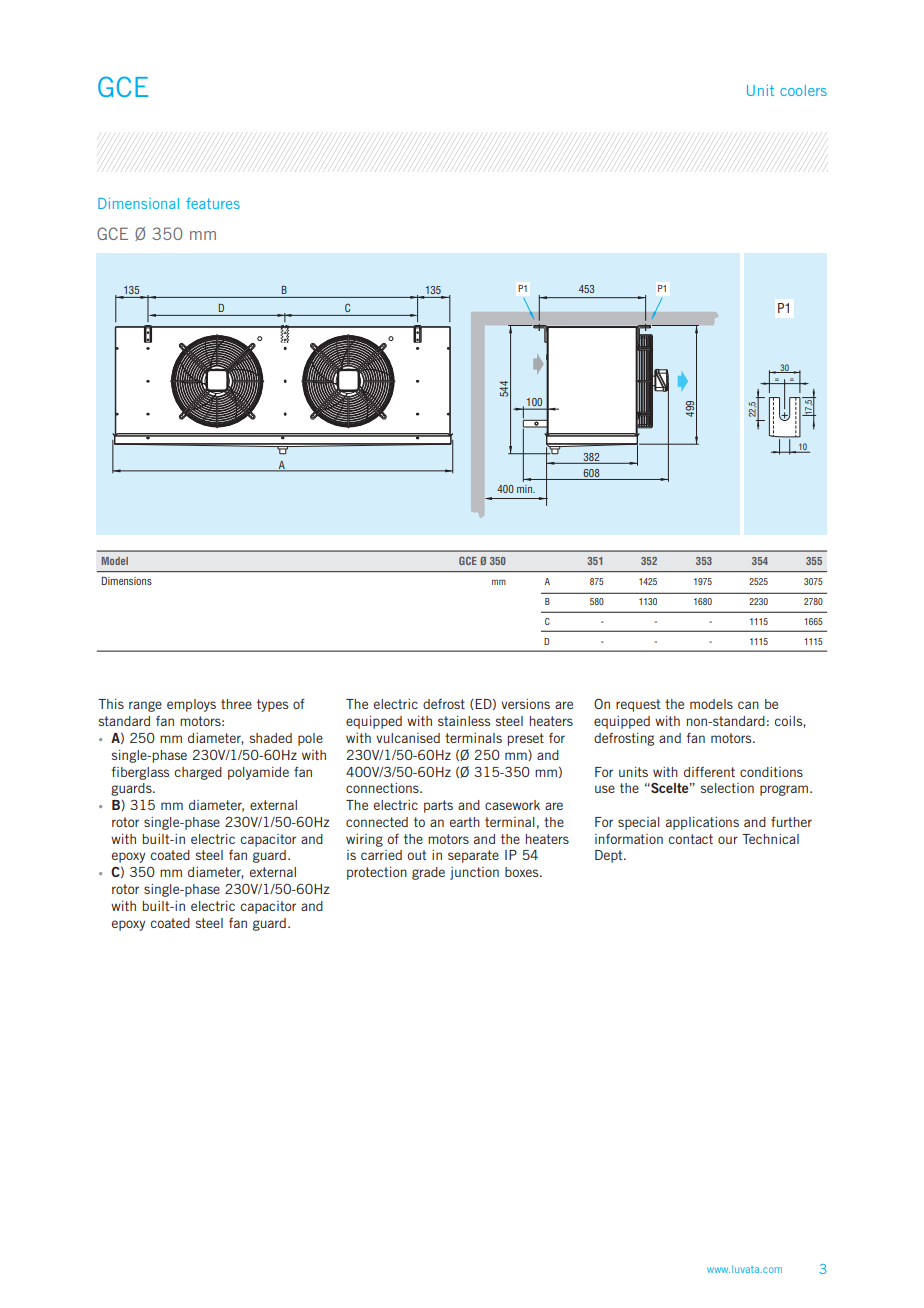 The height and width of the screenshot is (1308, 924). Describe the element at coordinates (138, 203) in the screenshot. I see `Dimensional` at that location.
